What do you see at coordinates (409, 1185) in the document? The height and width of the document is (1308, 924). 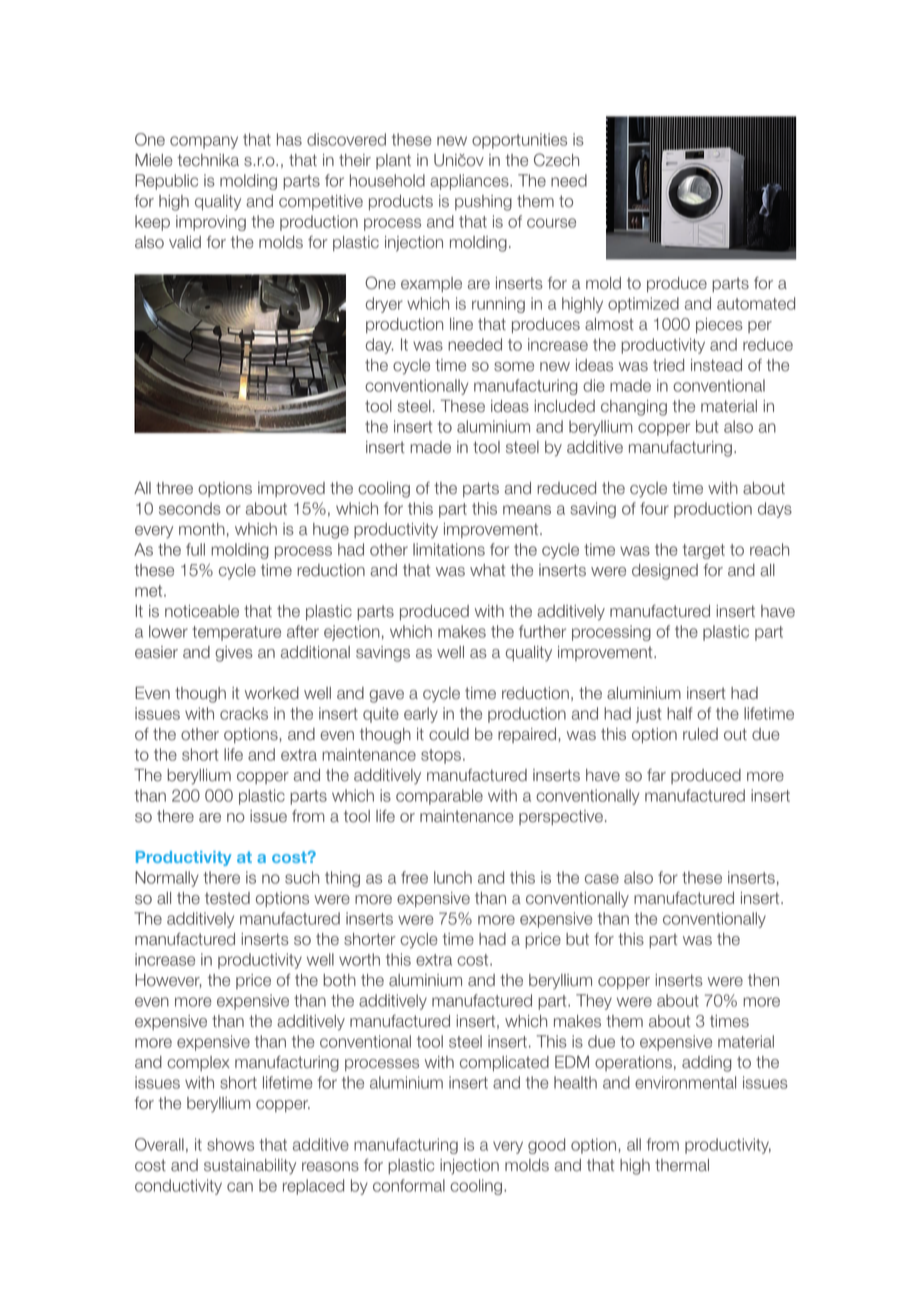 I see `conformal` at bounding box center [409, 1185].
